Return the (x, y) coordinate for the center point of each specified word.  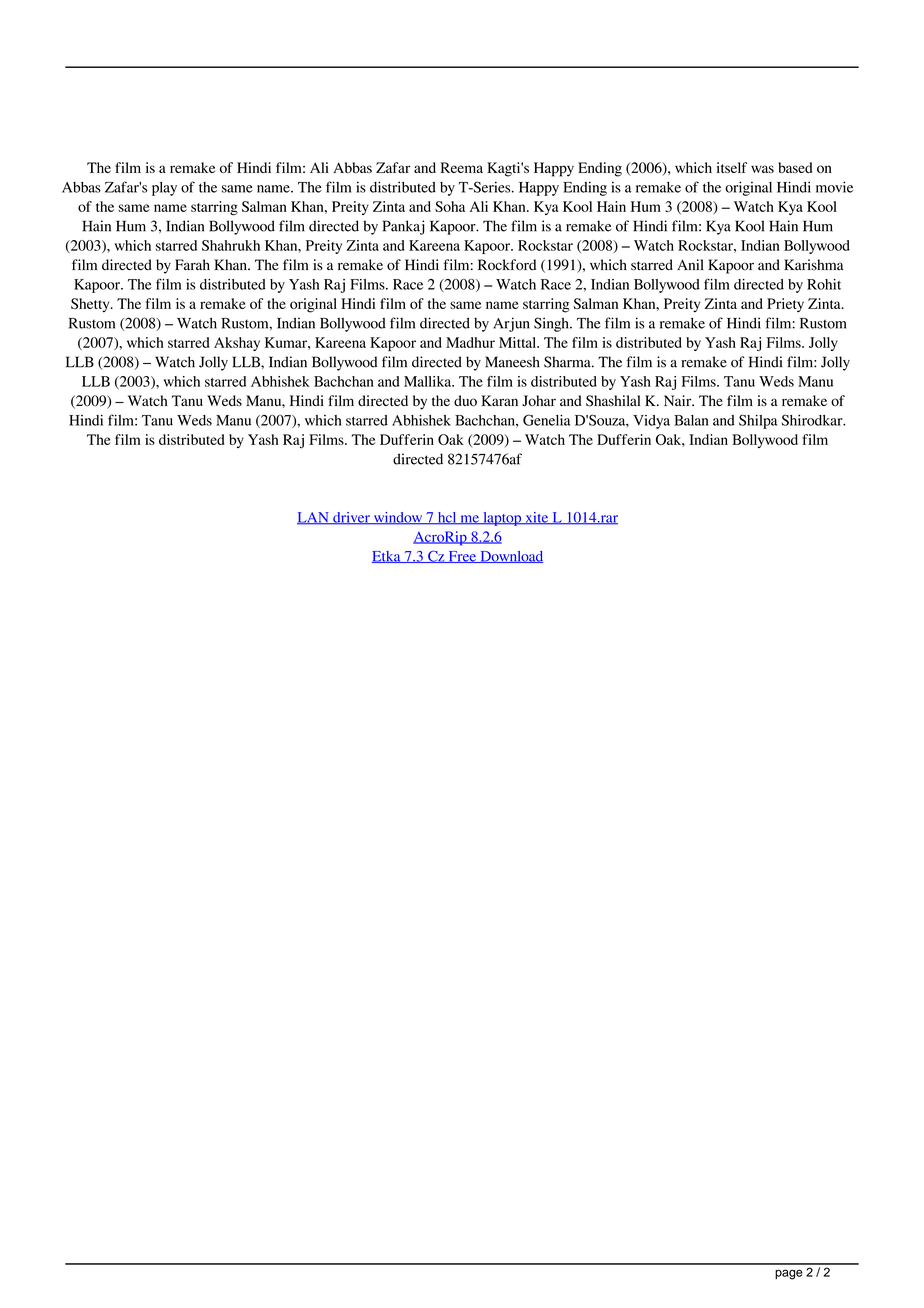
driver (351, 518)
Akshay (237, 344)
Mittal (519, 342)
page (789, 1274)
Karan (499, 400)
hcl (447, 518)
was (762, 169)
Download (510, 557)
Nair (679, 400)
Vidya (651, 422)
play (164, 189)
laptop (502, 519)
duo (465, 400)
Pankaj (403, 227)
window (398, 518)
